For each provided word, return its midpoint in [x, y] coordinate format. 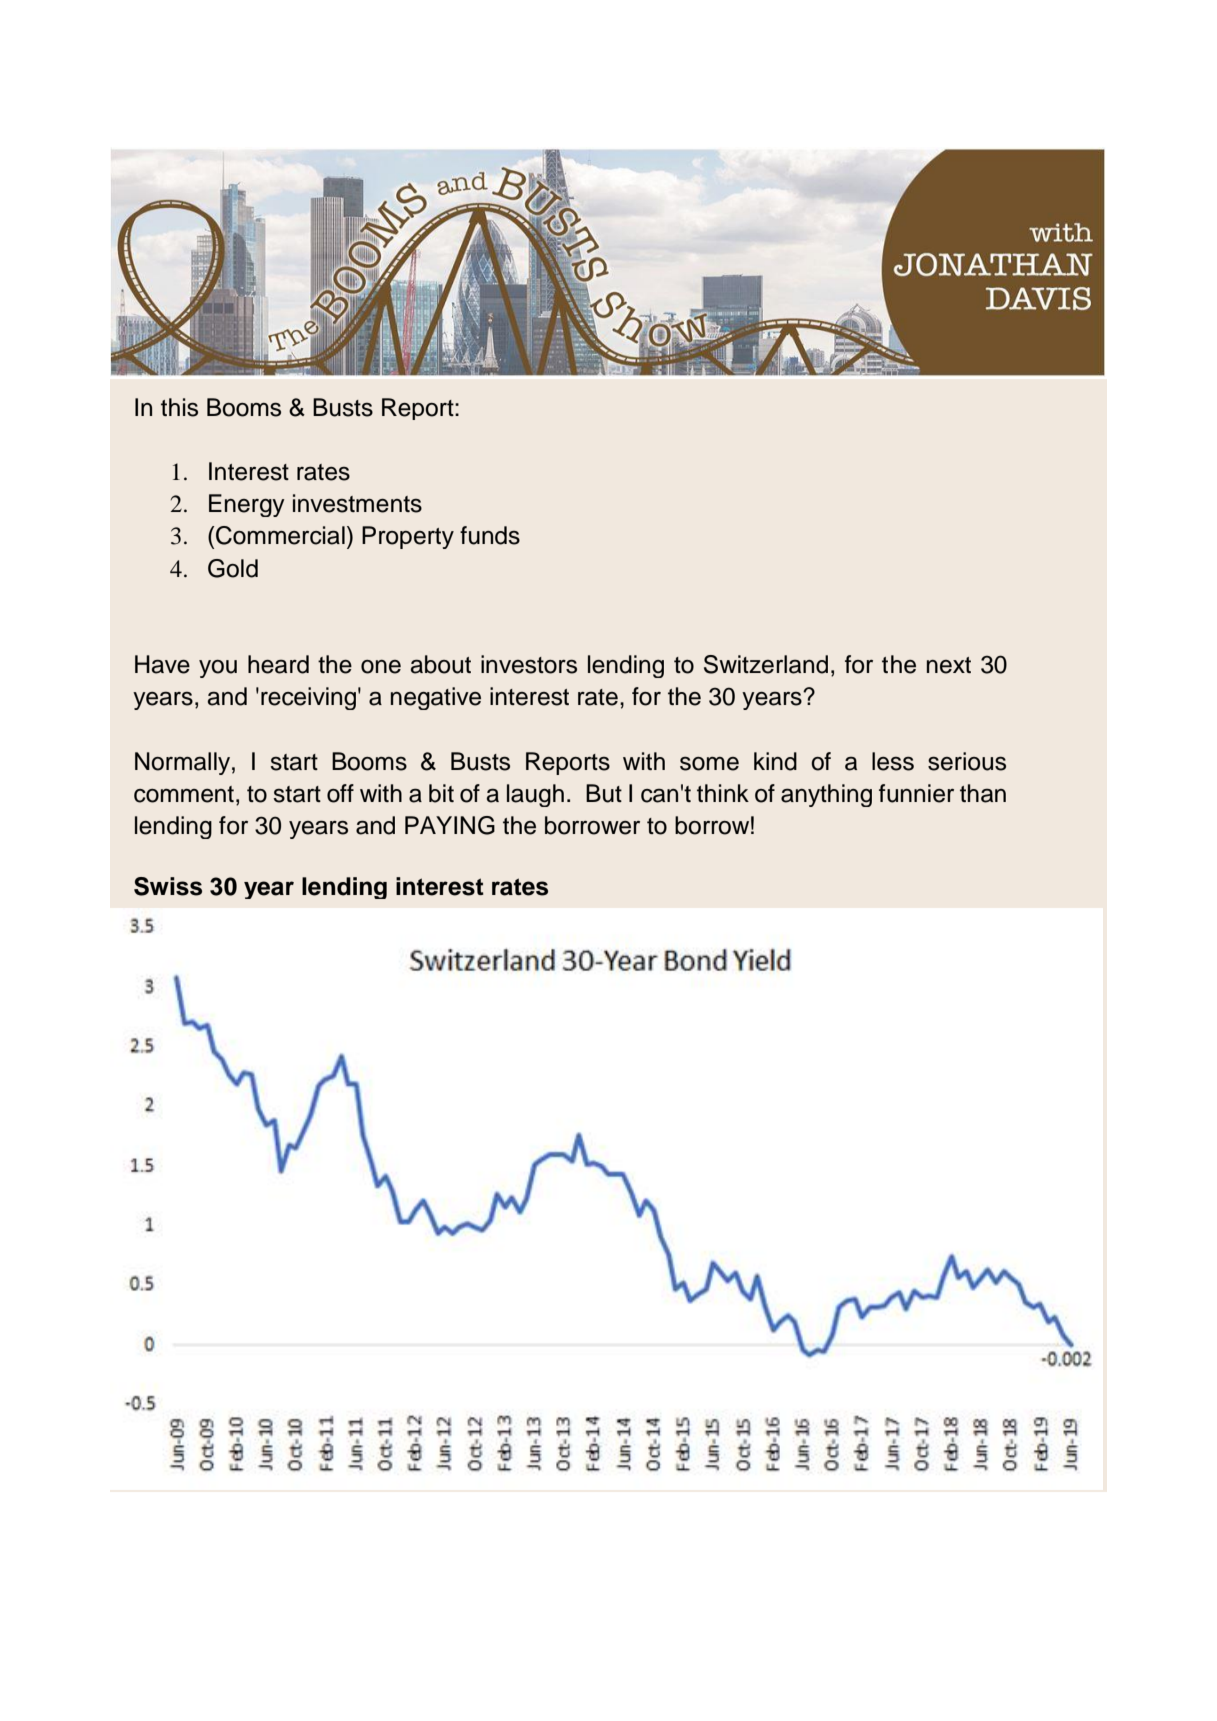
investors [529, 664]
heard [278, 664]
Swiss [168, 886]
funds [490, 535]
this [179, 407]
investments [357, 503]
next [949, 665]
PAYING [450, 825]
